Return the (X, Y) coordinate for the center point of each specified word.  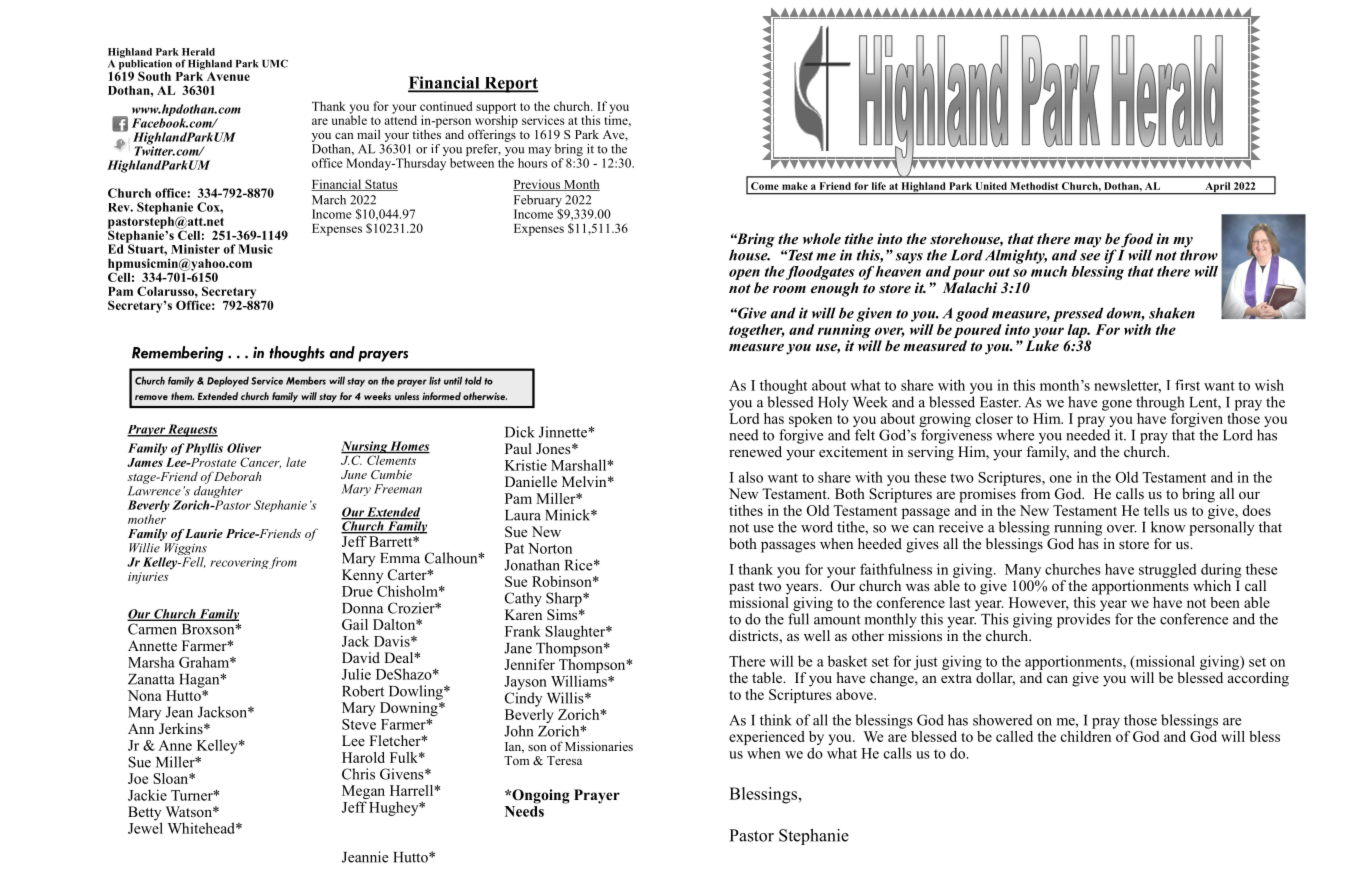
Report (510, 85)
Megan (363, 793)
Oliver (244, 448)
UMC (275, 63)
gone (1117, 405)
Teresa (564, 760)
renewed (755, 451)
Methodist (1034, 186)
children (1087, 735)
